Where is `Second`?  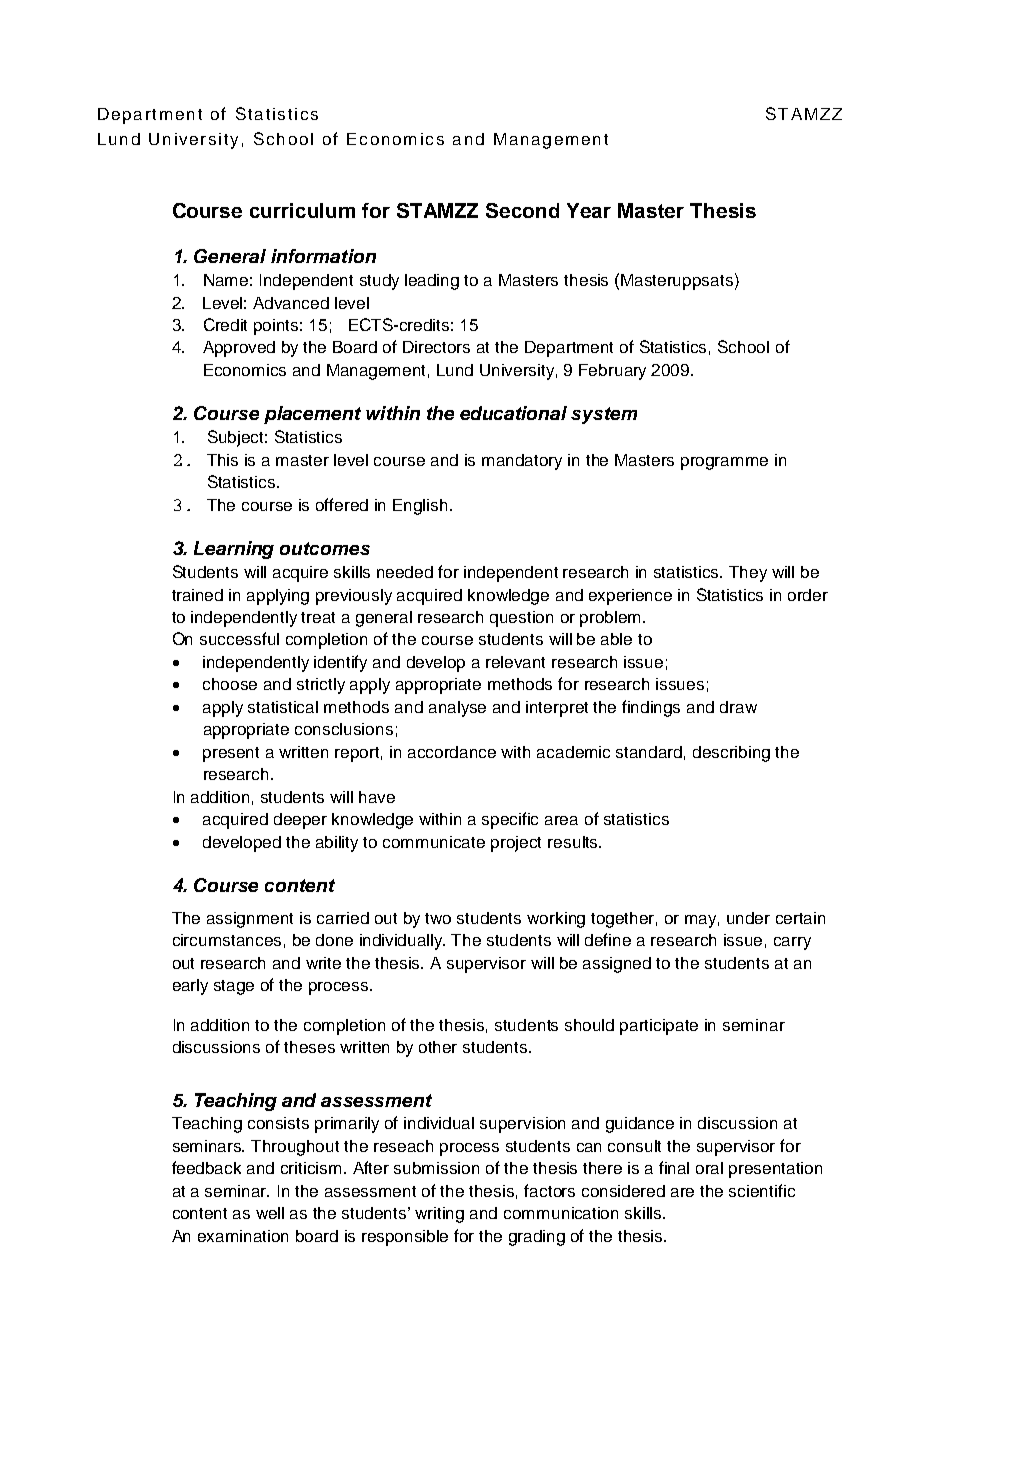
Second is located at coordinates (522, 210).
